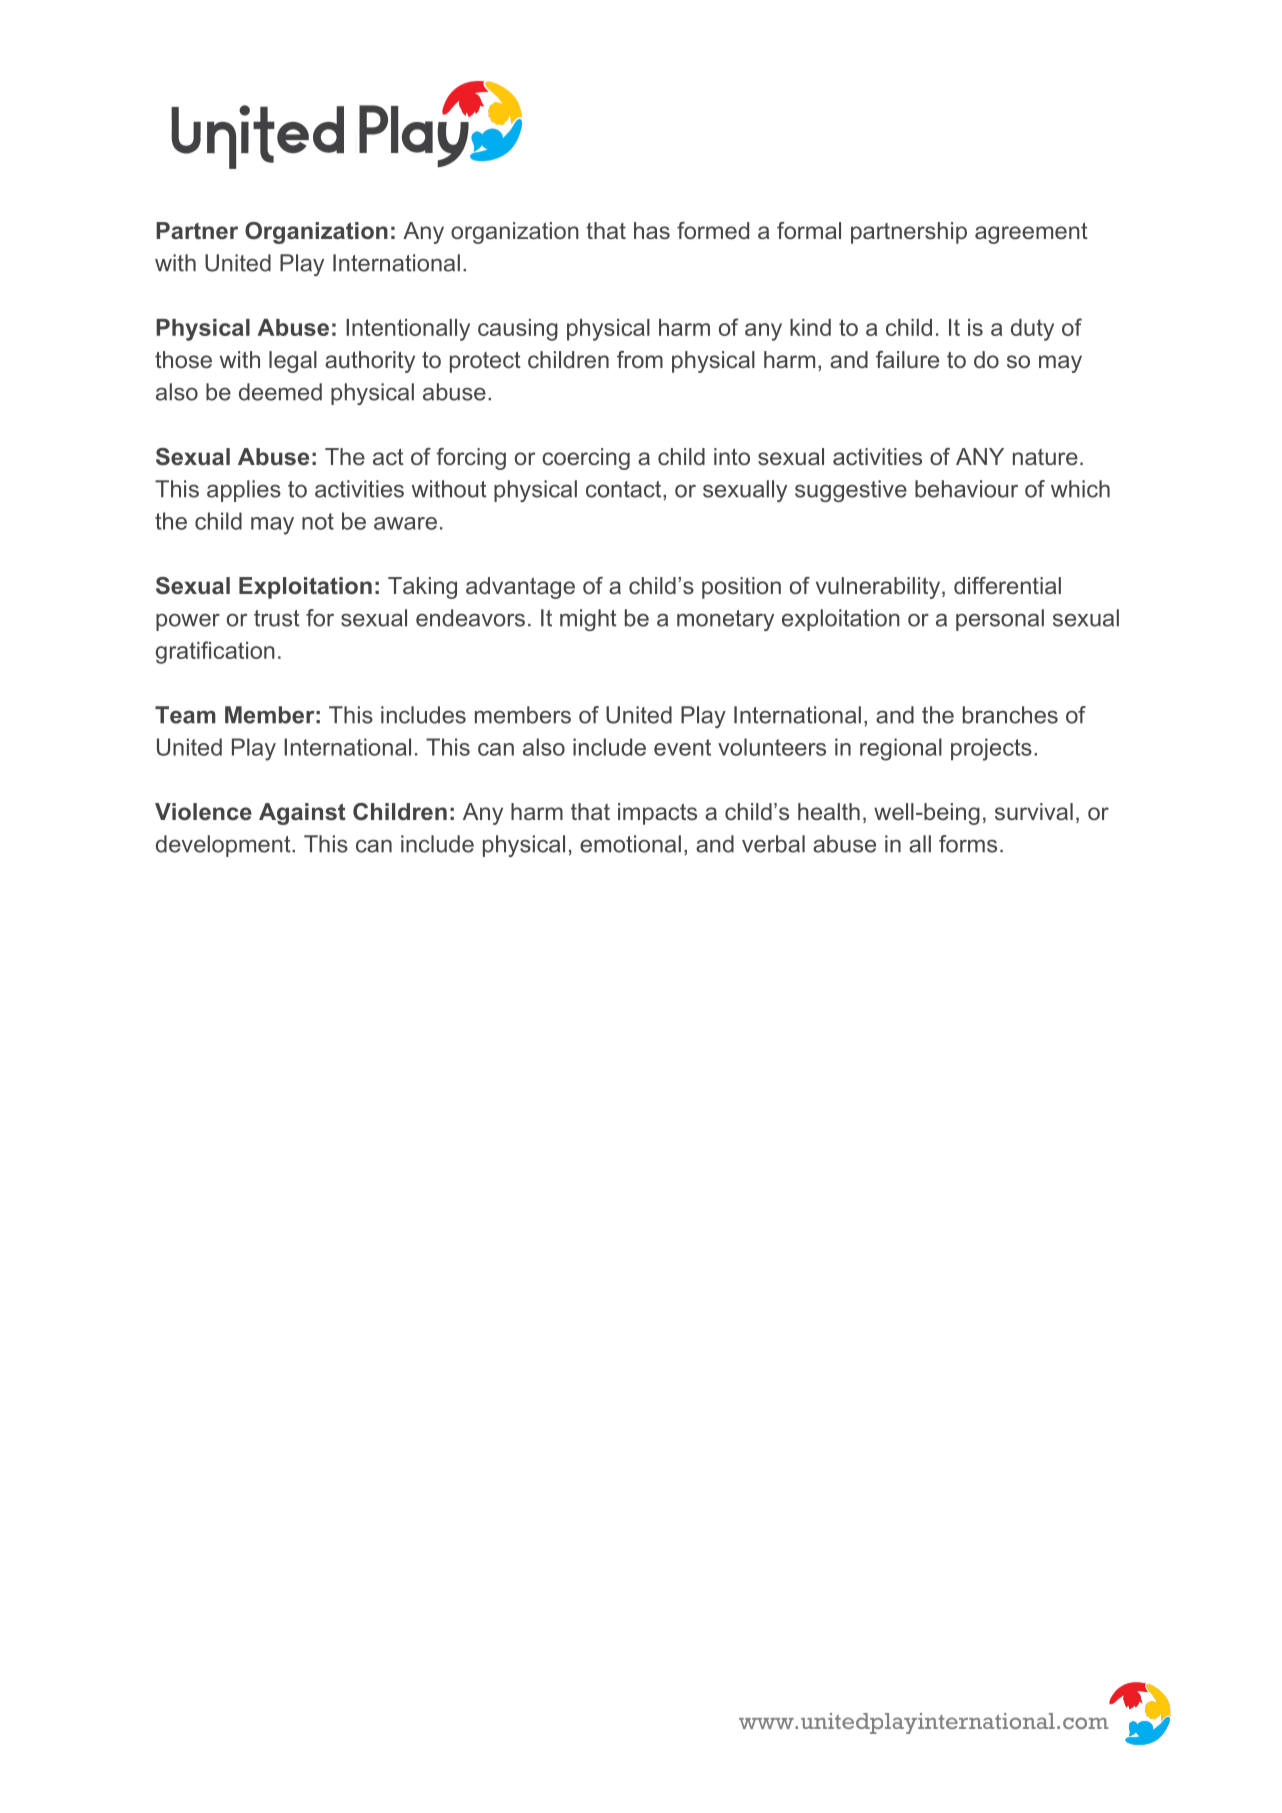  What do you see at coordinates (1010, 715) in the page?
I see `branches` at bounding box center [1010, 715].
